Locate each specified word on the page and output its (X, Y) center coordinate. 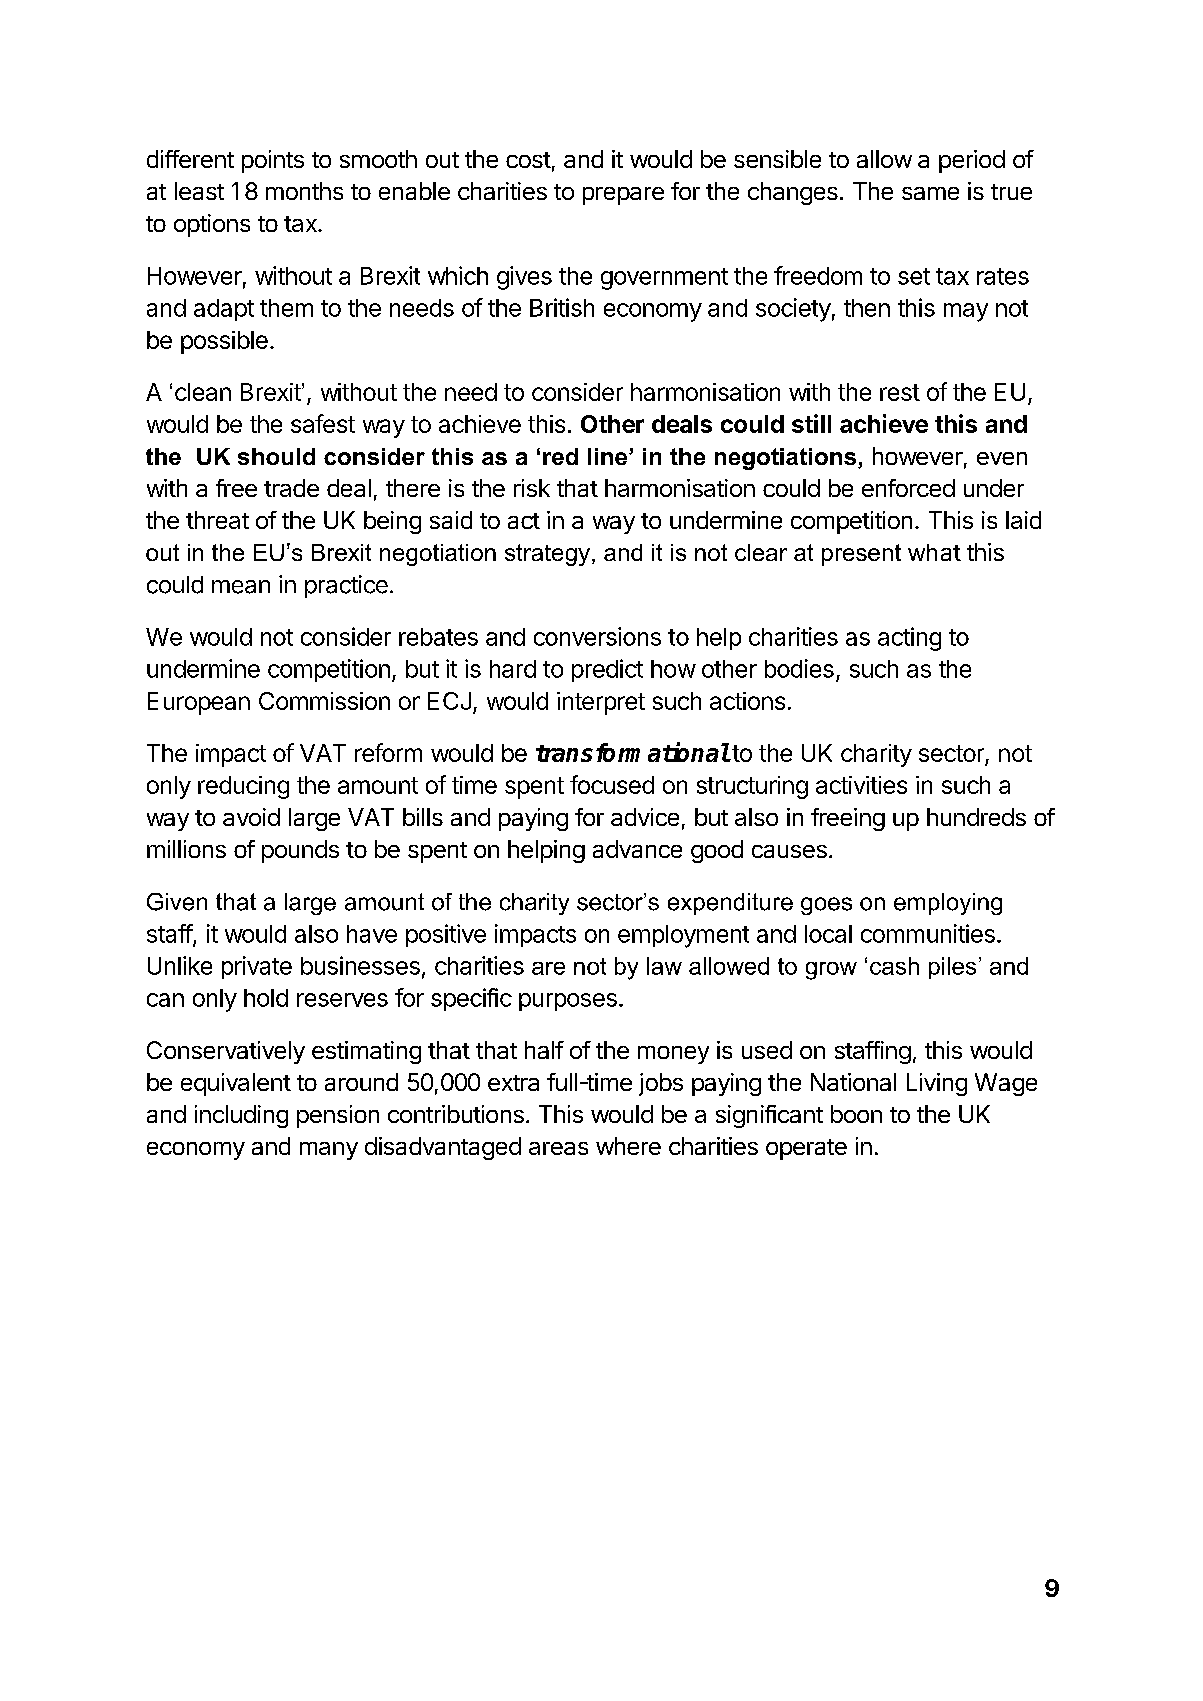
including (241, 1116)
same (930, 193)
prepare (623, 196)
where (628, 1146)
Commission (324, 701)
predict (607, 670)
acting (909, 639)
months (304, 191)
